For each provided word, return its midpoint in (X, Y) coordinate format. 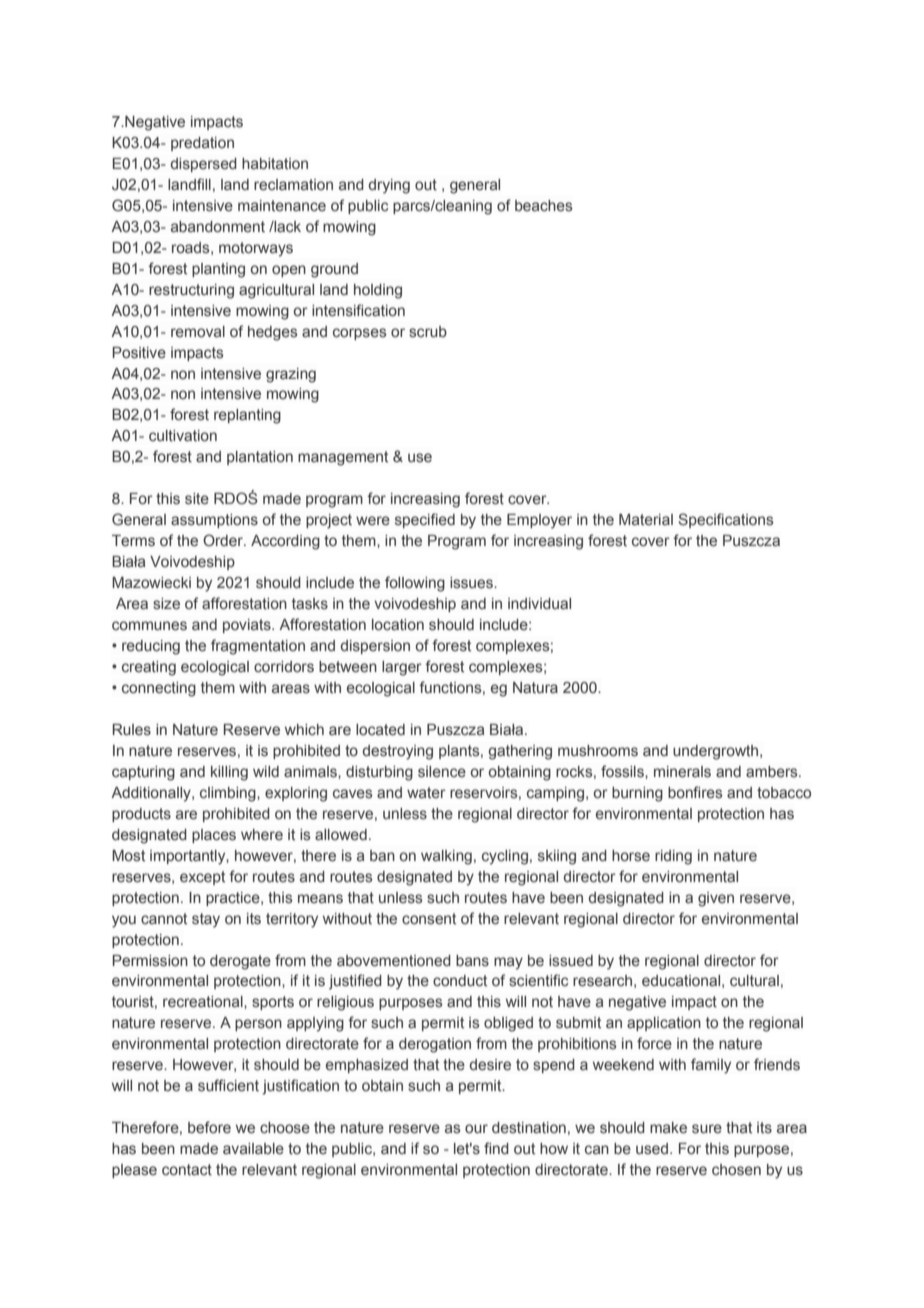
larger (402, 668)
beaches (543, 206)
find (496, 1148)
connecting (159, 689)
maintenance (282, 206)
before (209, 1127)
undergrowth (717, 752)
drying (389, 186)
